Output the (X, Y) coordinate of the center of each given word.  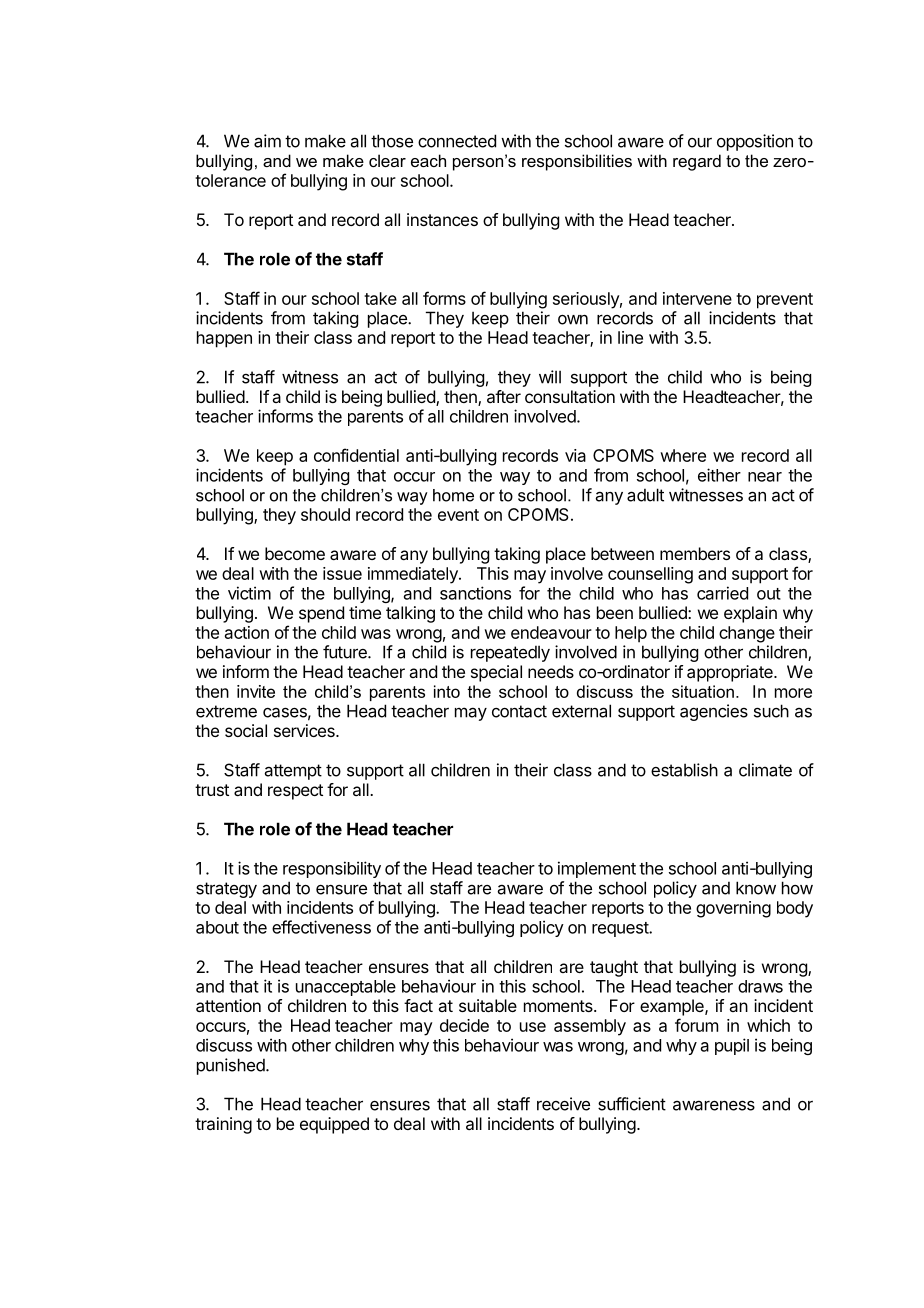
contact (519, 711)
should (325, 514)
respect (295, 792)
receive (563, 1104)
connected (457, 141)
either (719, 475)
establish (684, 770)
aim (267, 141)
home (453, 495)
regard (697, 162)
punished (231, 1066)
